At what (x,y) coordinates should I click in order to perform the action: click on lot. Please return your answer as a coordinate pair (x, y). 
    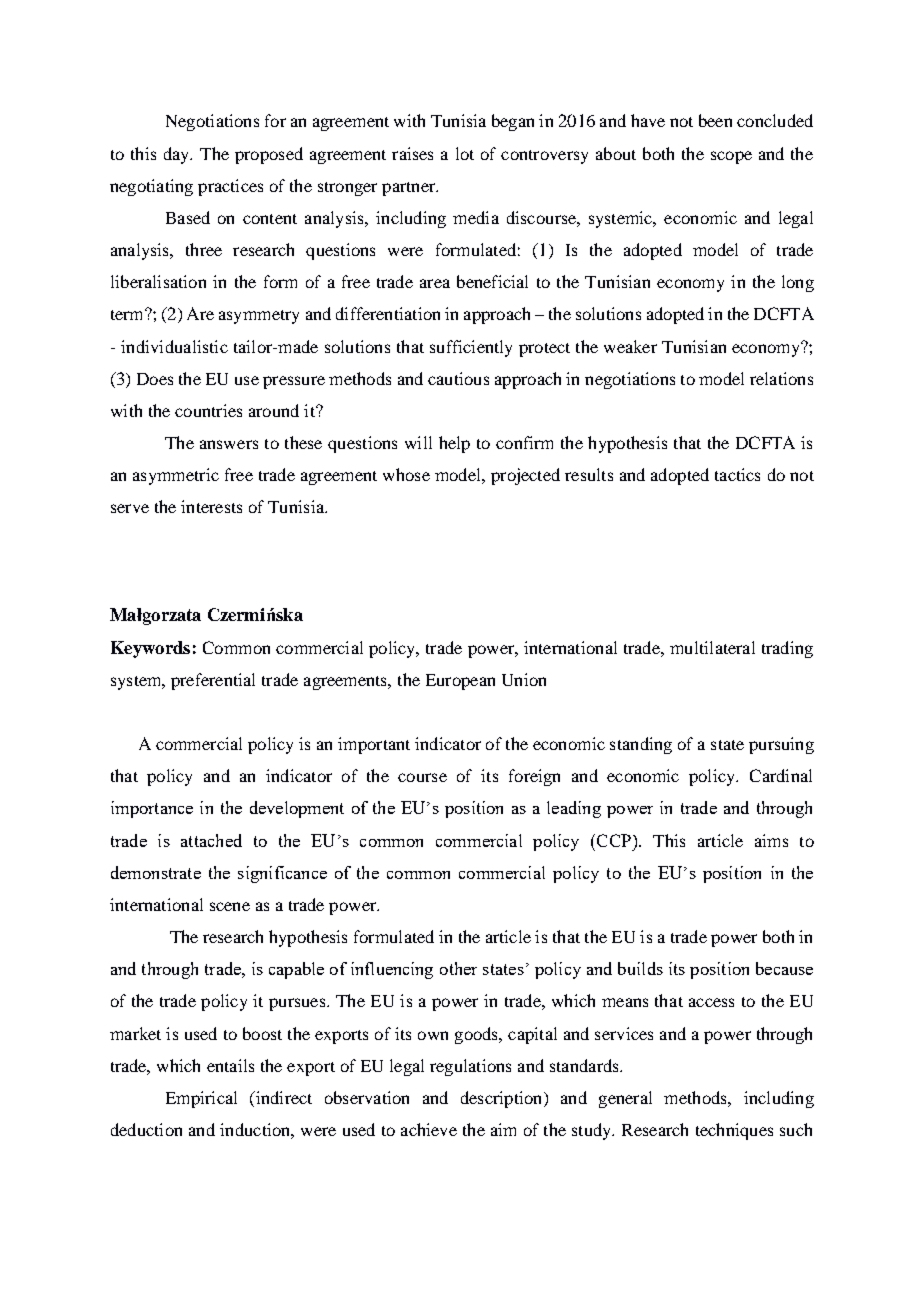
    Looking at the image, I should click on (465, 153).
